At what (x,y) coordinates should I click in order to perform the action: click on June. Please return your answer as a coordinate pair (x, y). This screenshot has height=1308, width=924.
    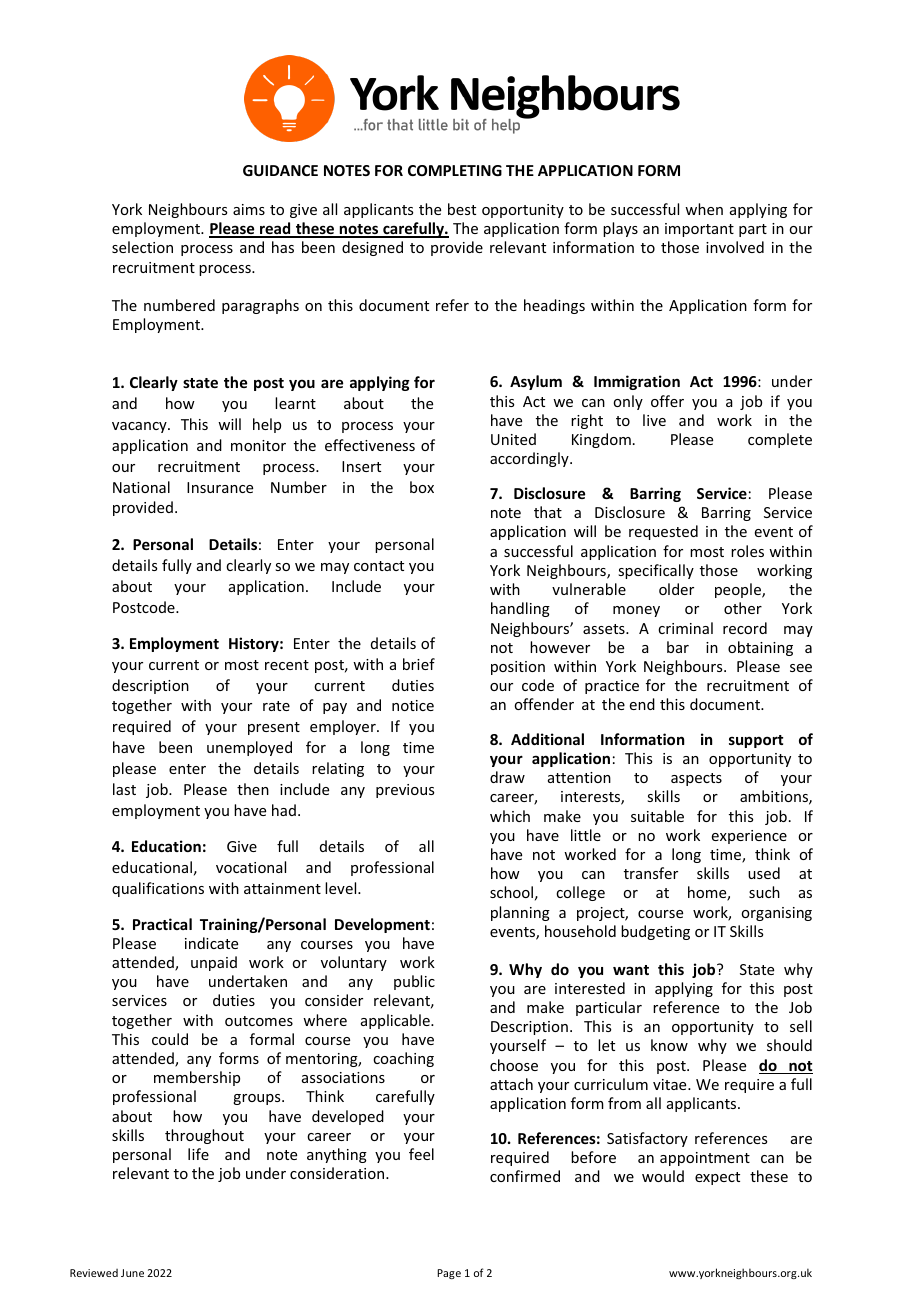
    Looking at the image, I should click on (132, 1273).
